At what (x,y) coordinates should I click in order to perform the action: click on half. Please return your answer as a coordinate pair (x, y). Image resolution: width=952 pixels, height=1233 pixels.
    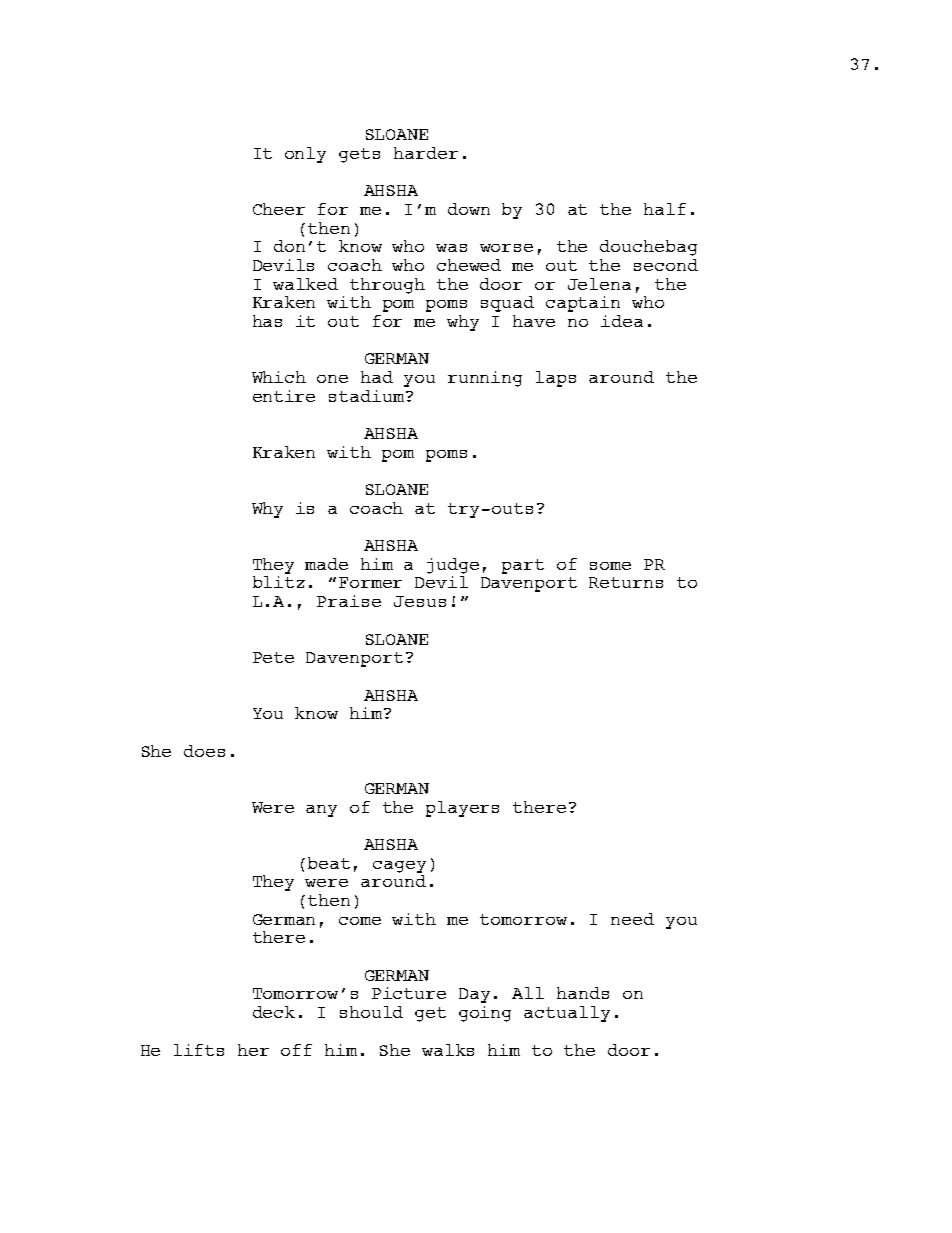
    Looking at the image, I should click on (665, 209).
